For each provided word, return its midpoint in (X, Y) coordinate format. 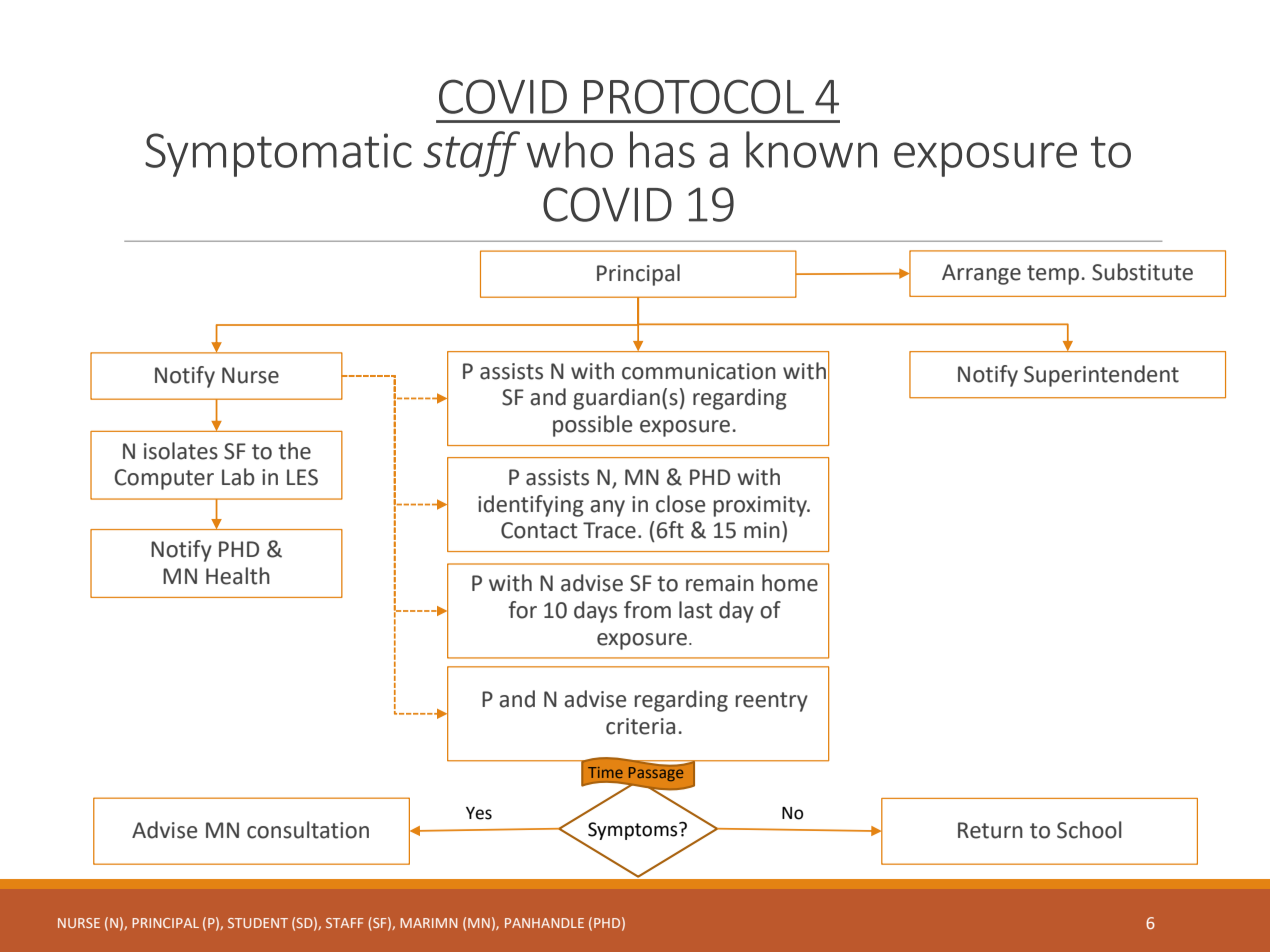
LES (302, 477)
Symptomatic (278, 155)
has (662, 149)
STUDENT (258, 923)
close (680, 504)
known (811, 149)
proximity (761, 506)
